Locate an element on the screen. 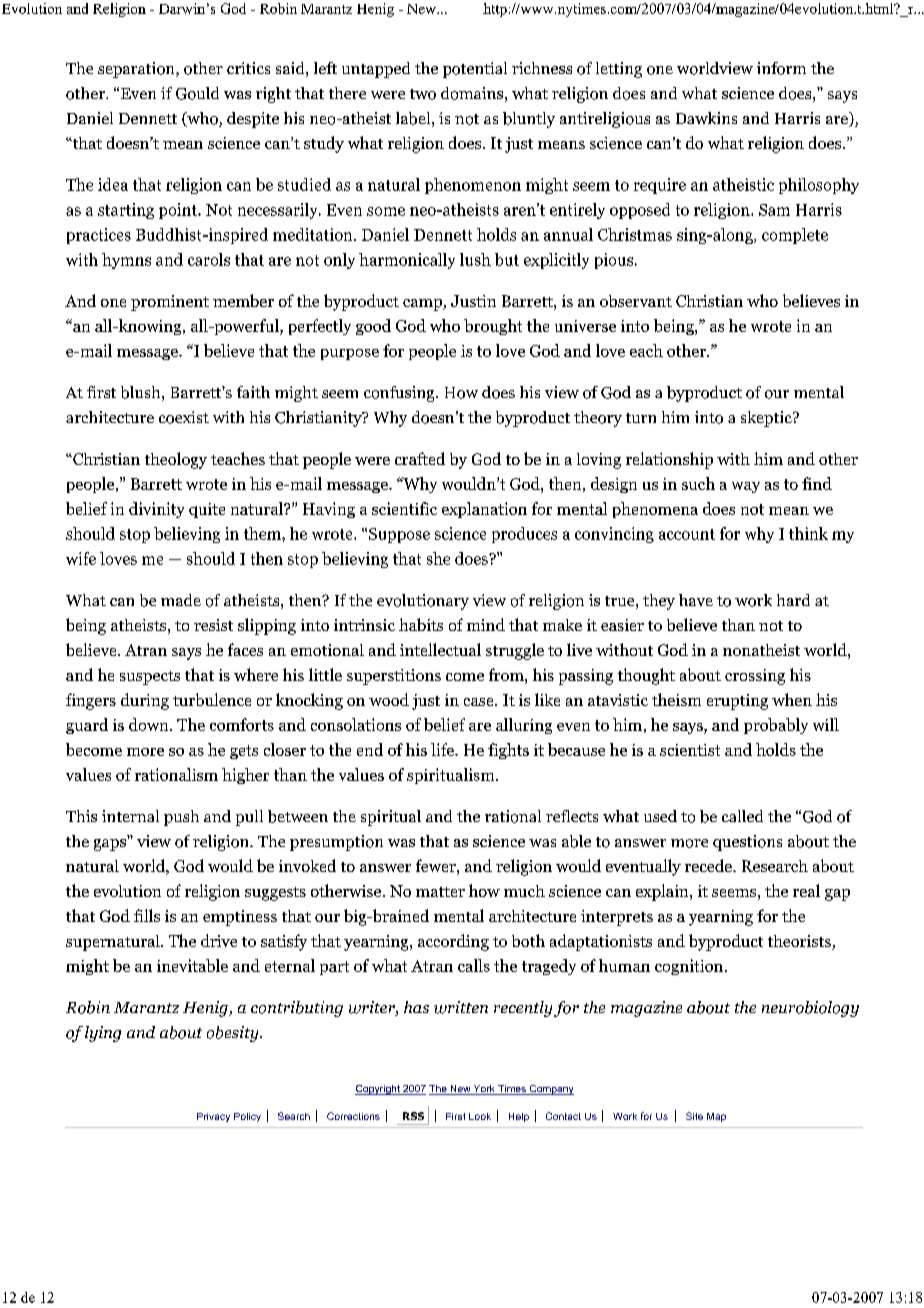 The image size is (924, 1308). Dawkins is located at coordinates (706, 118).
